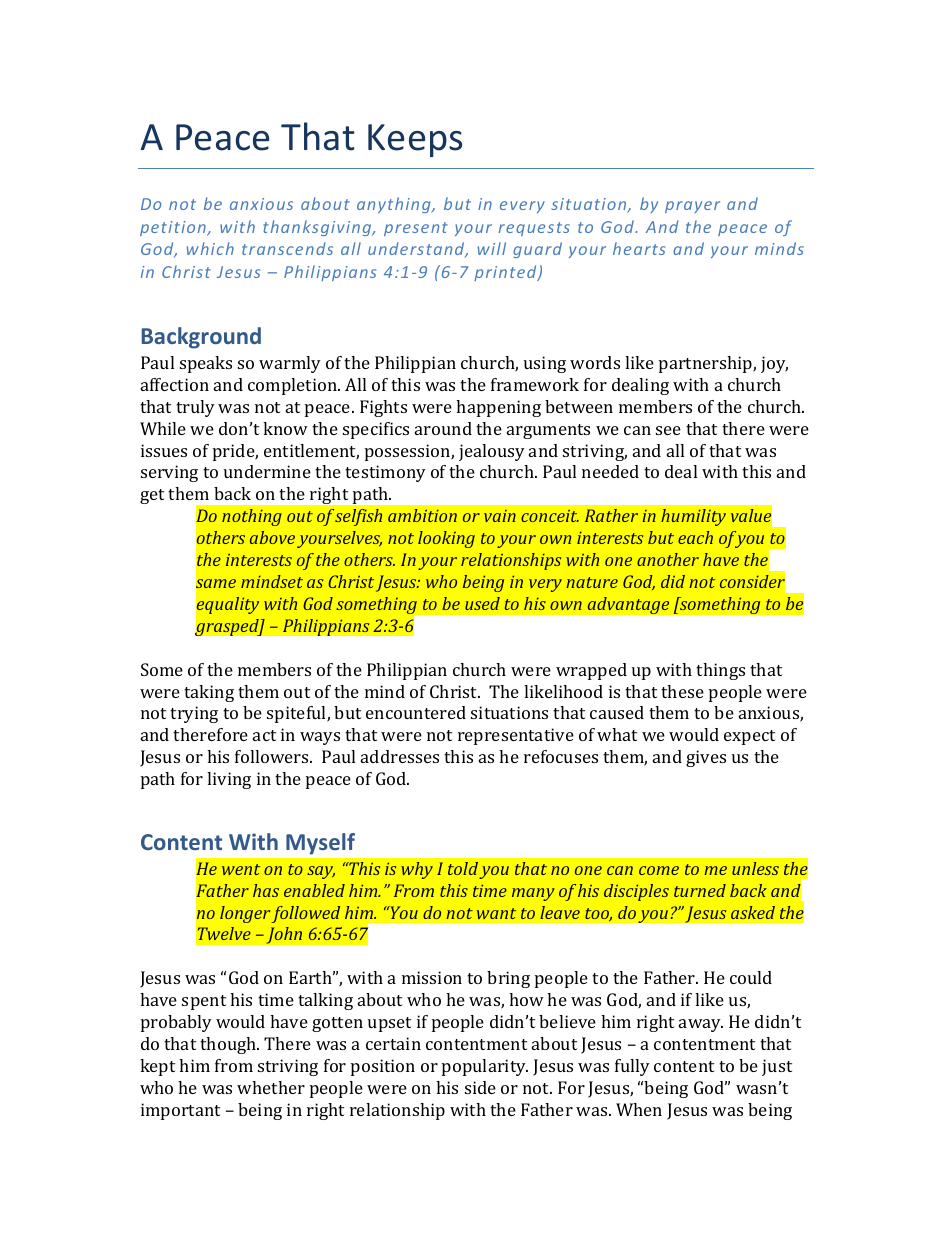 The width and height of the screenshot is (952, 1233). Describe the element at coordinates (252, 517) in the screenshot. I see `nothing` at that location.
